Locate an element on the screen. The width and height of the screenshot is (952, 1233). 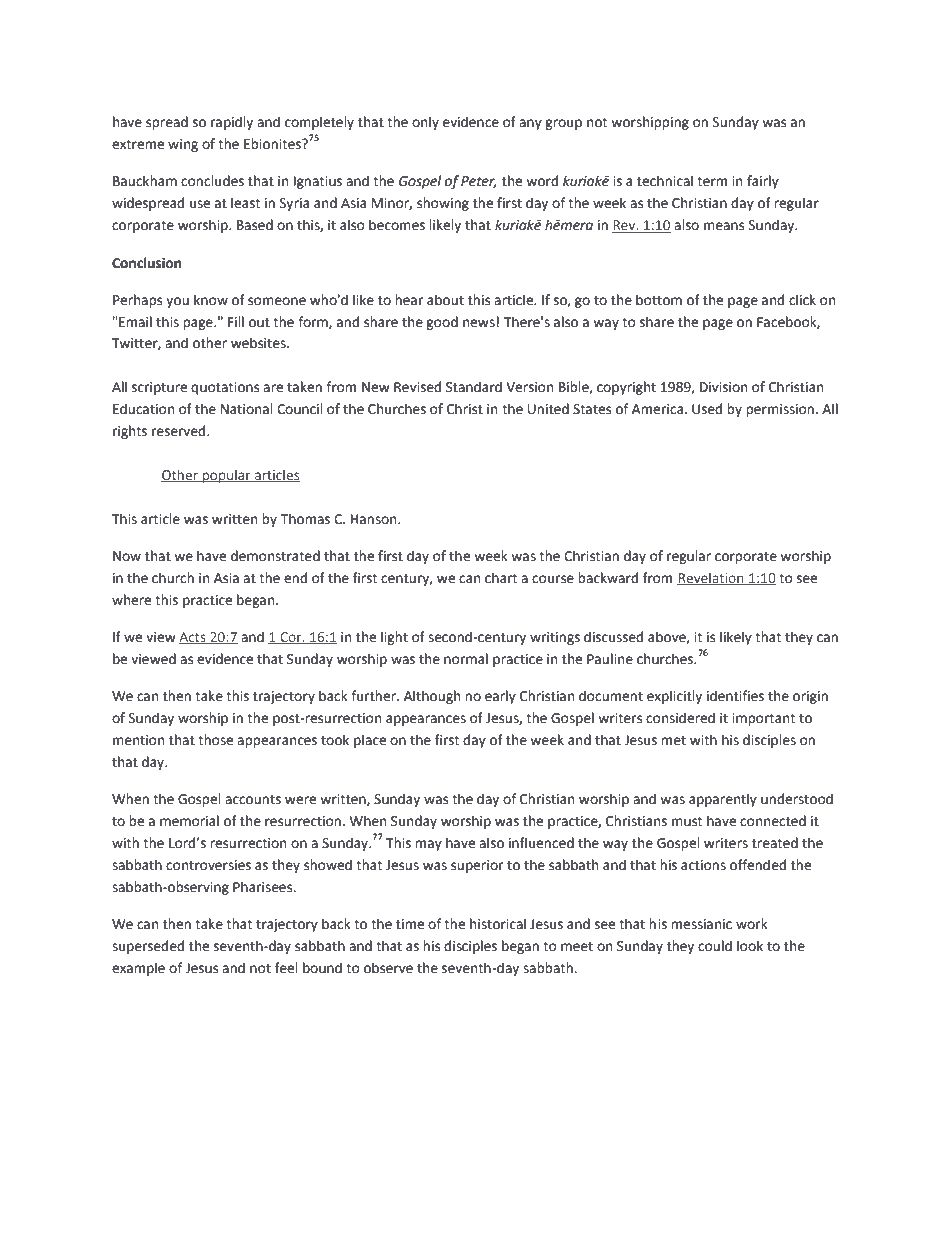
historical is located at coordinates (498, 924).
